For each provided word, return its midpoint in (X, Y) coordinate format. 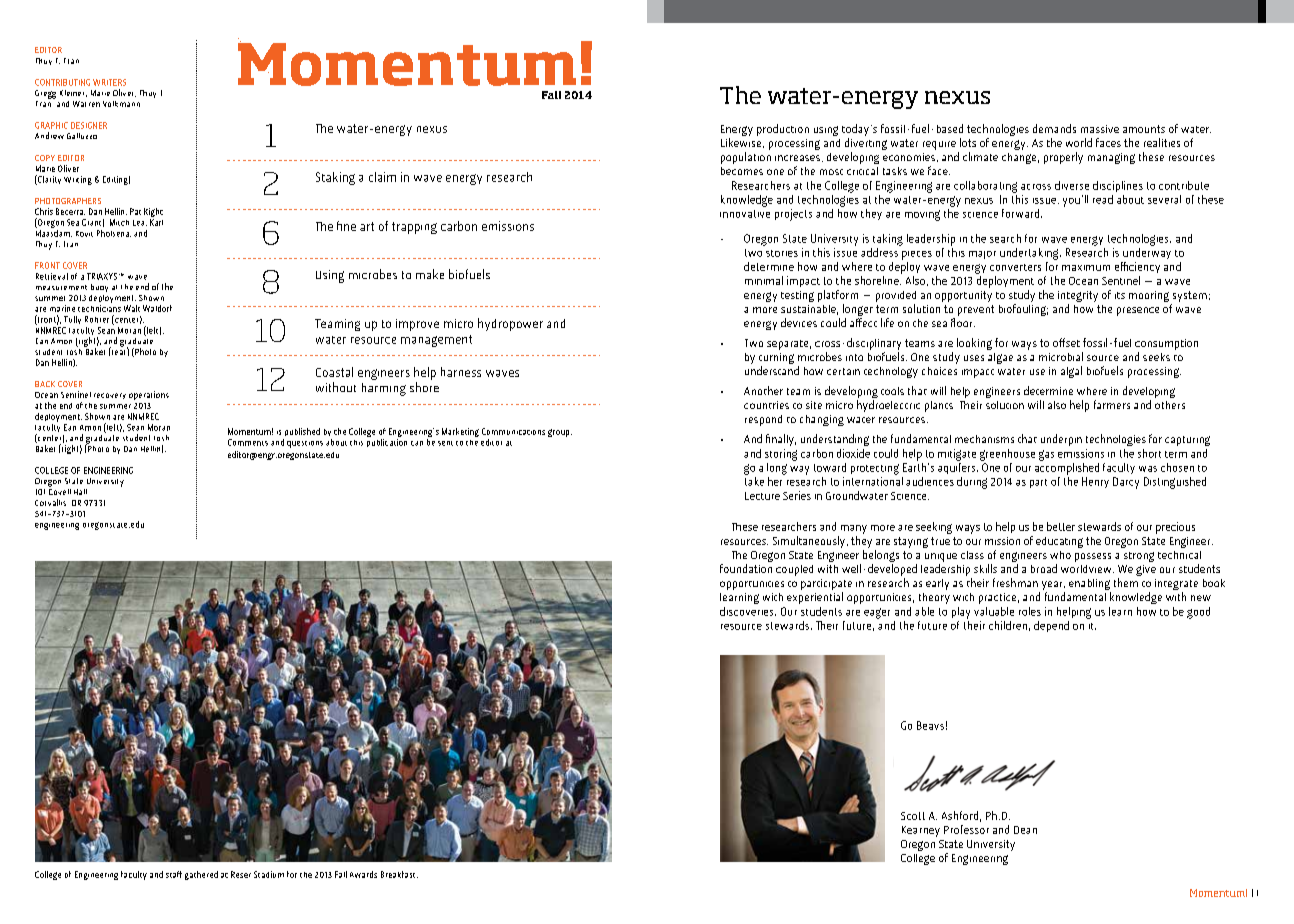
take (754, 480)
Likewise (742, 143)
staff (174, 874)
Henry (1095, 482)
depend (1051, 626)
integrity (1078, 296)
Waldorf (157, 308)
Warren (86, 104)
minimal (764, 280)
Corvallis (50, 502)
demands (1054, 128)
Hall (80, 492)
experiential (815, 598)
